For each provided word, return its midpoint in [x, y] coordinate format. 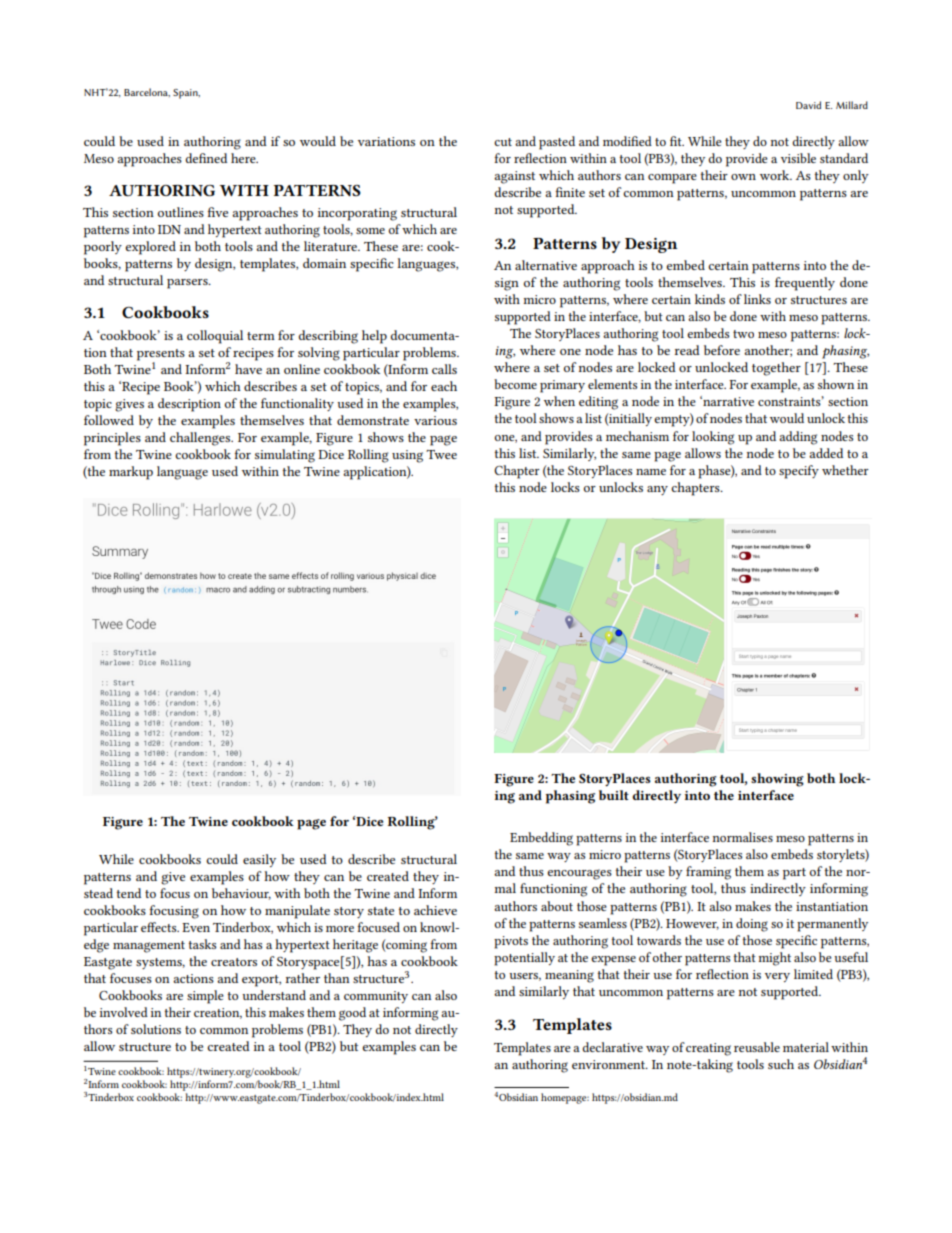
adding [798, 438]
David [808, 105]
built [614, 795]
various [435, 420]
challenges [201, 439]
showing [777, 780]
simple [205, 997]
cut [503, 142]
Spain [186, 94]
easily [259, 860]
